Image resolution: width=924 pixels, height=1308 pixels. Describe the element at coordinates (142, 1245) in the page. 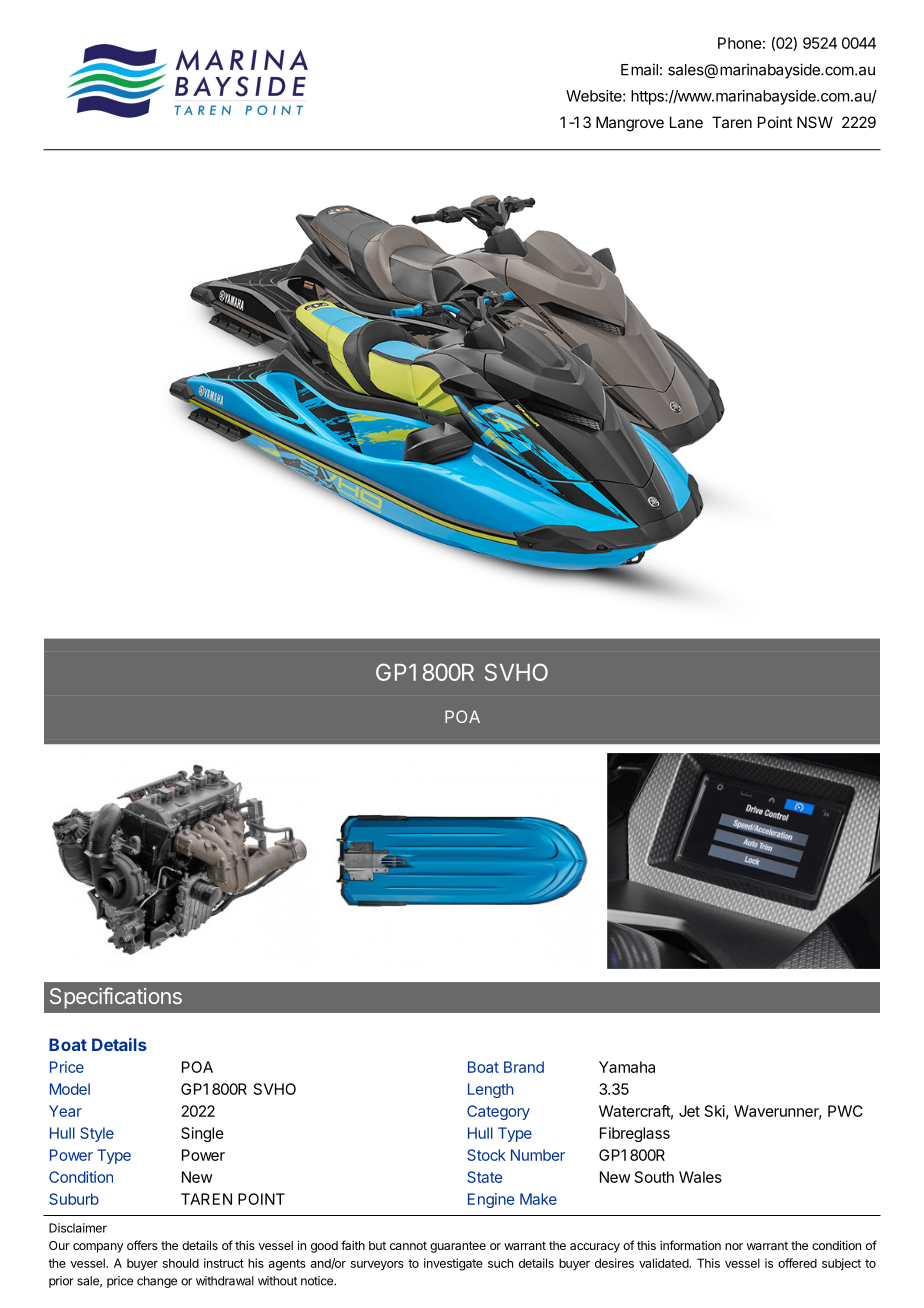

I see `offers` at that location.
